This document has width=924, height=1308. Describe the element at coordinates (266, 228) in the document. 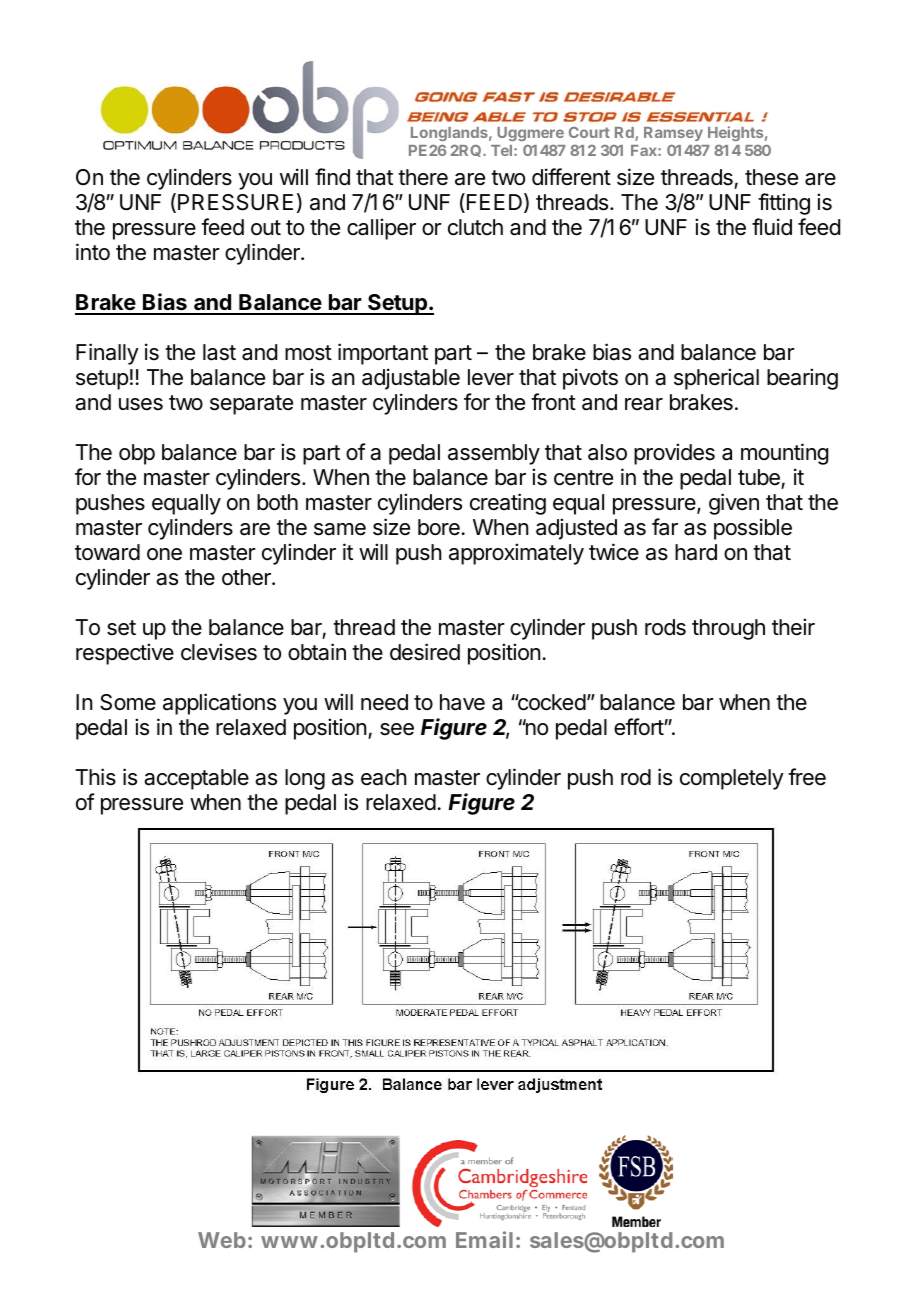

I see `out` at that location.
